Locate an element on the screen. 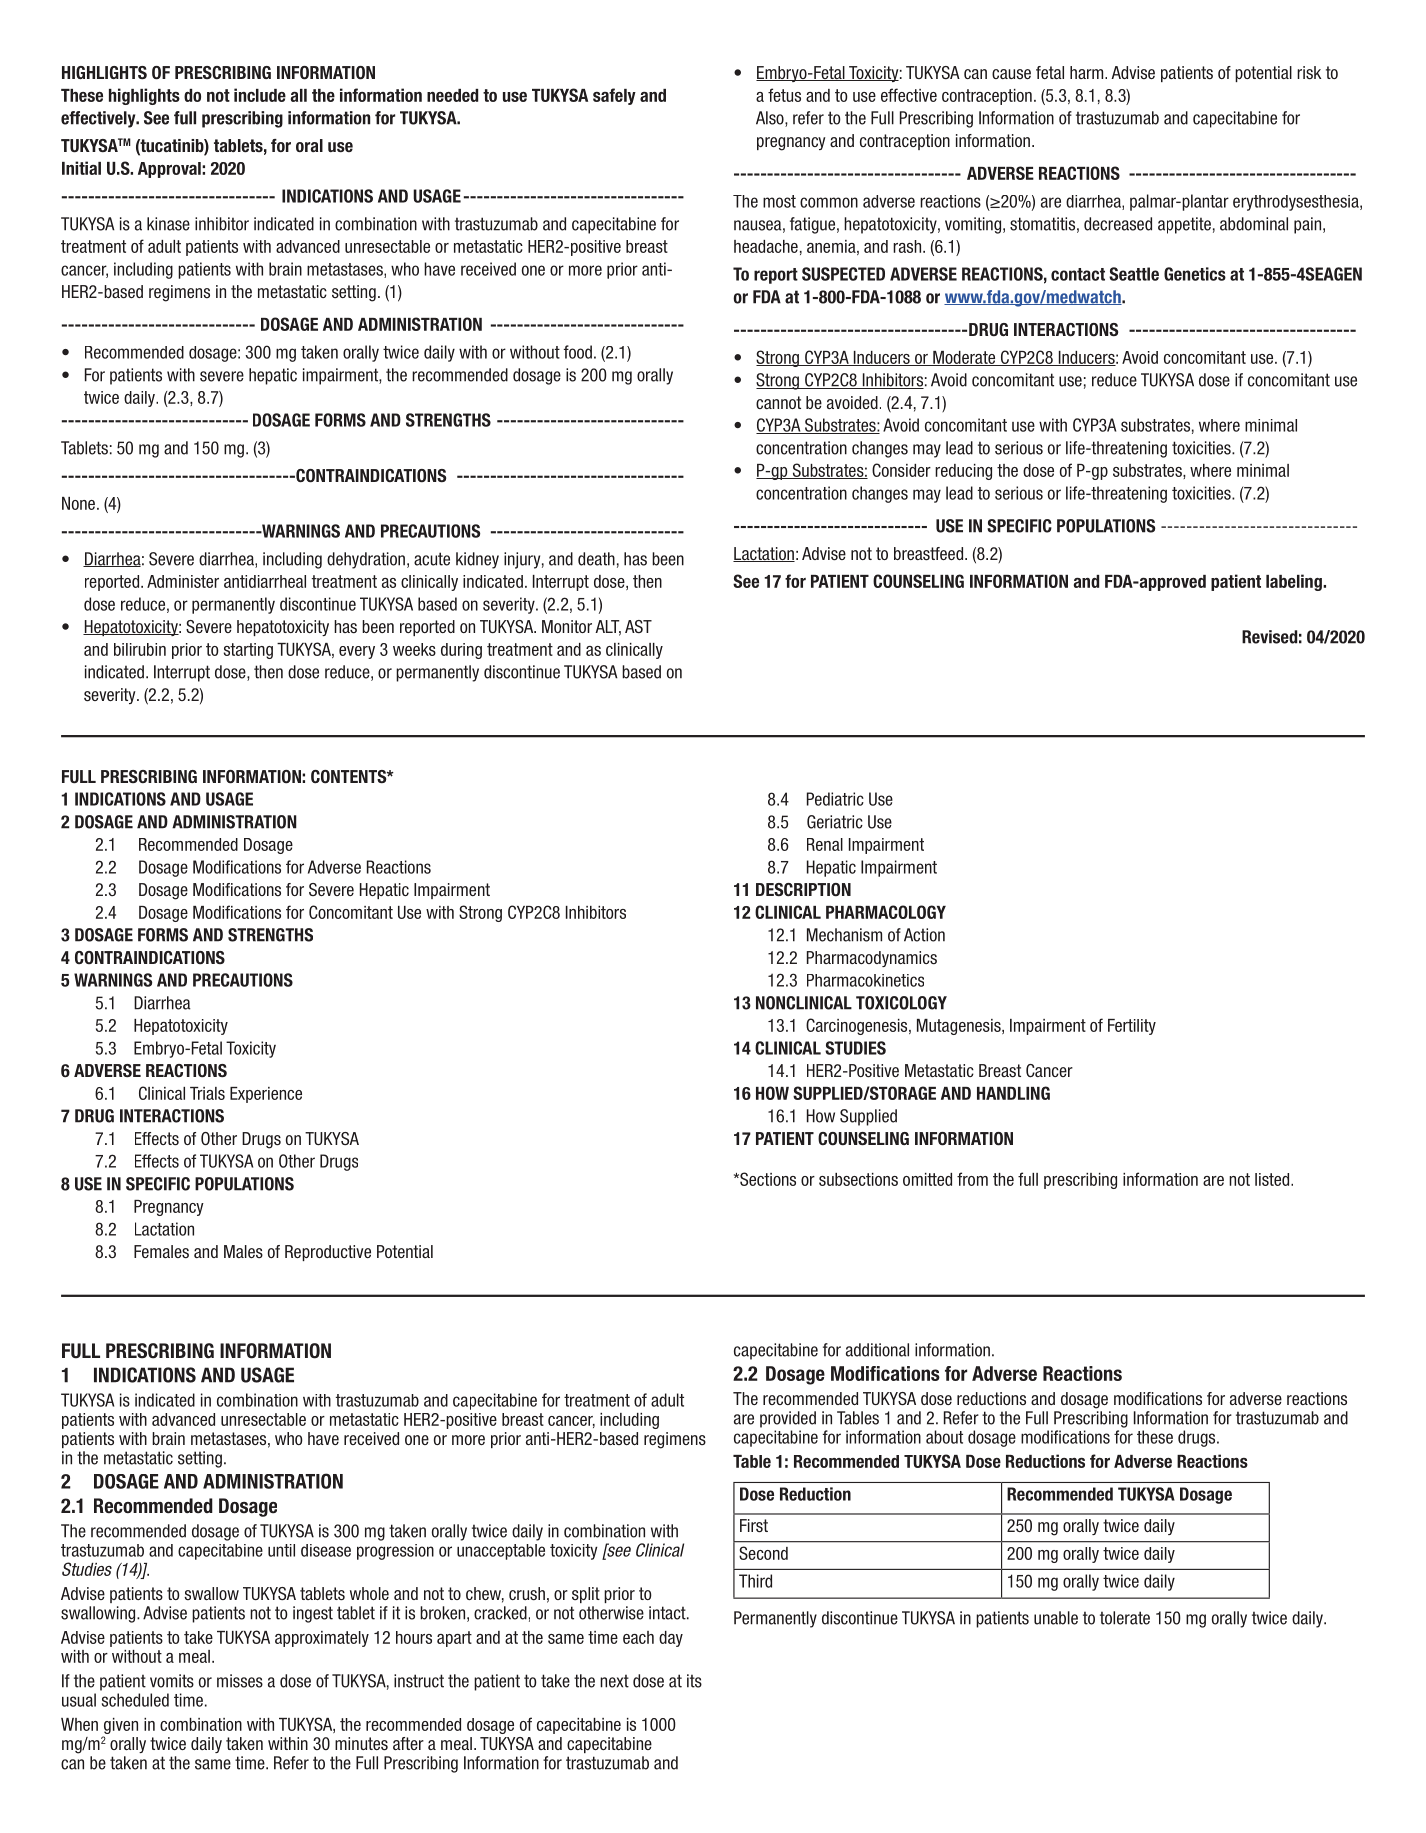  Trials is located at coordinates (207, 1093).
